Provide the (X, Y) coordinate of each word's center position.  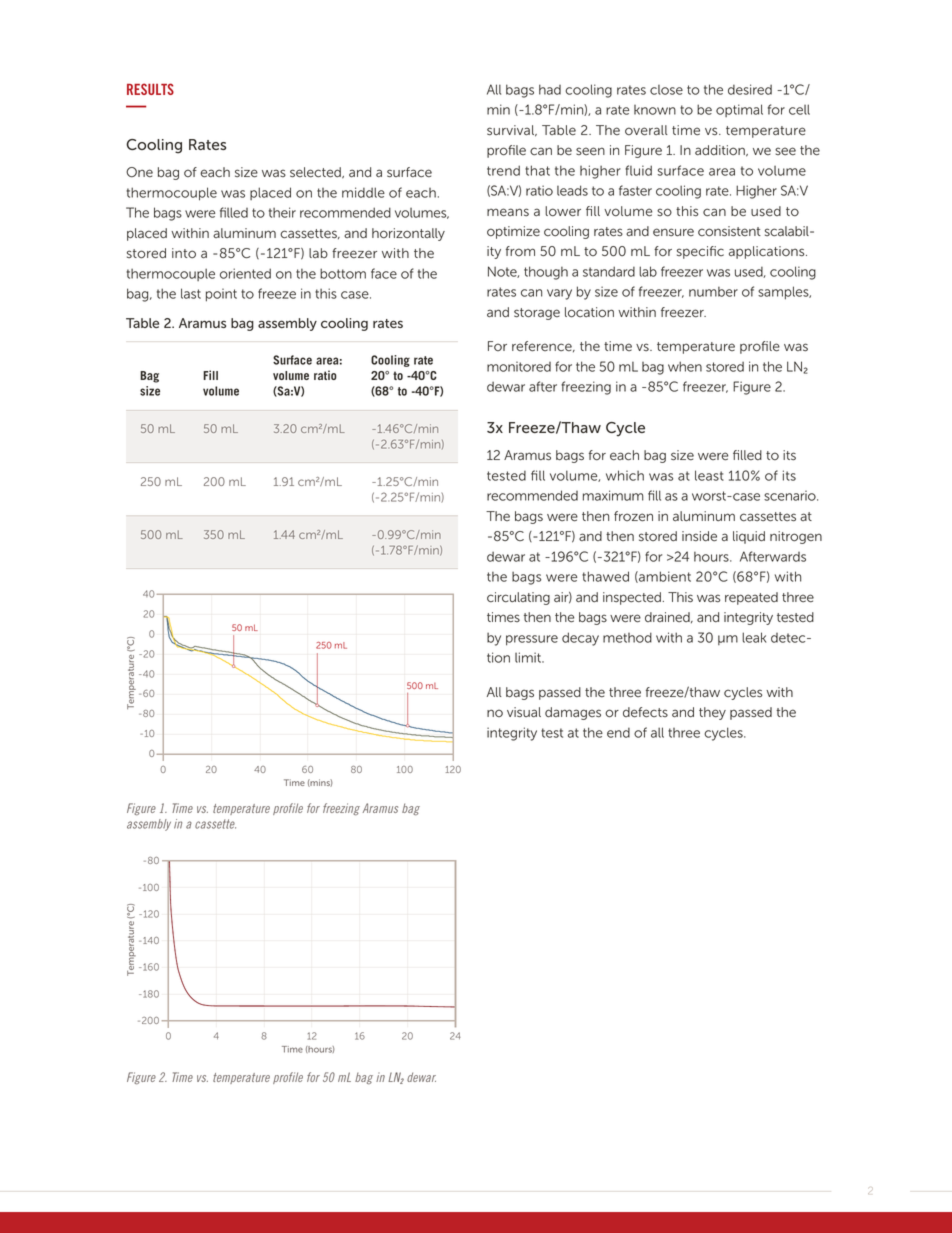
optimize (513, 232)
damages (573, 713)
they (712, 713)
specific (700, 252)
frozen (633, 516)
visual (524, 712)
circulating (518, 598)
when (685, 366)
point (221, 295)
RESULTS (150, 89)
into (184, 253)
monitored (519, 366)
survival (512, 131)
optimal (739, 110)
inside (699, 536)
